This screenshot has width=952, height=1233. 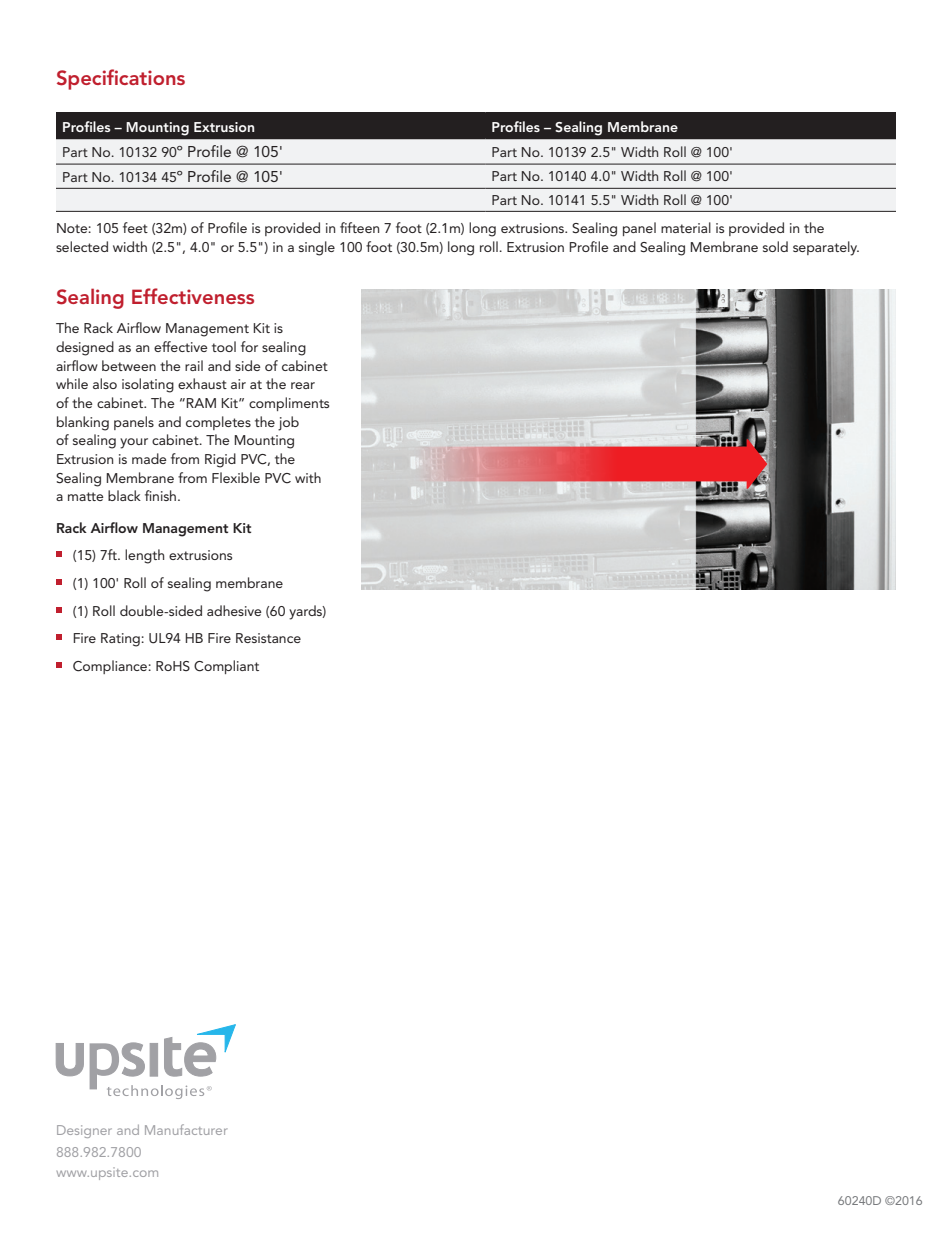 I want to click on adhesive, so click(x=234, y=610).
